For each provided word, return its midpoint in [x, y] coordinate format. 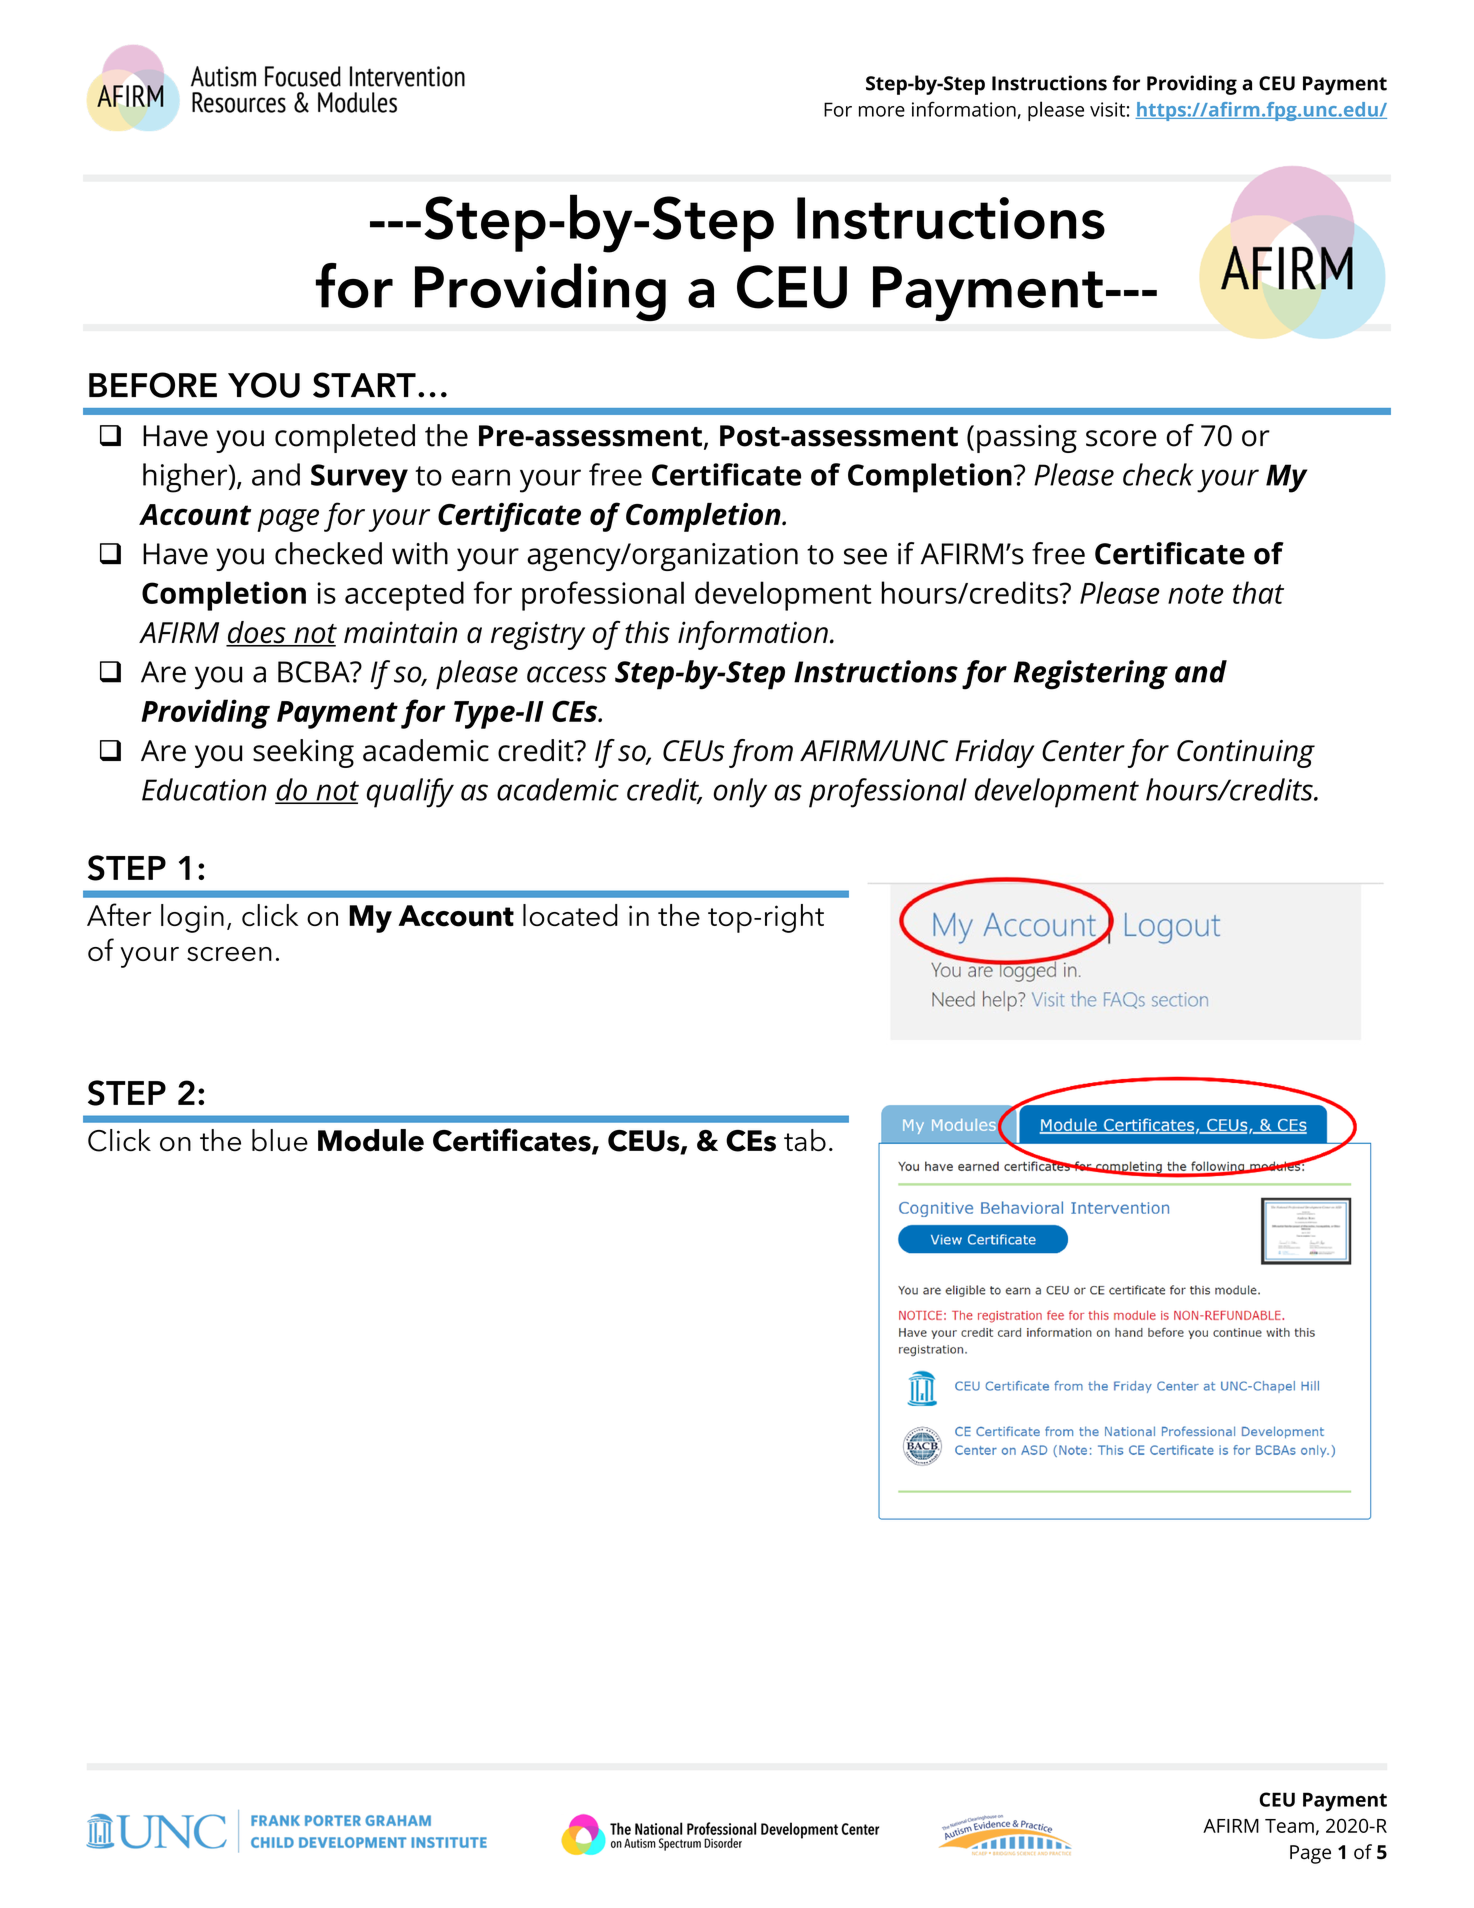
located [570, 915]
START [364, 385]
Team [1289, 1826]
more [882, 111]
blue [280, 1140]
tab [805, 1140]
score [1121, 438]
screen [229, 954]
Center [1083, 751]
